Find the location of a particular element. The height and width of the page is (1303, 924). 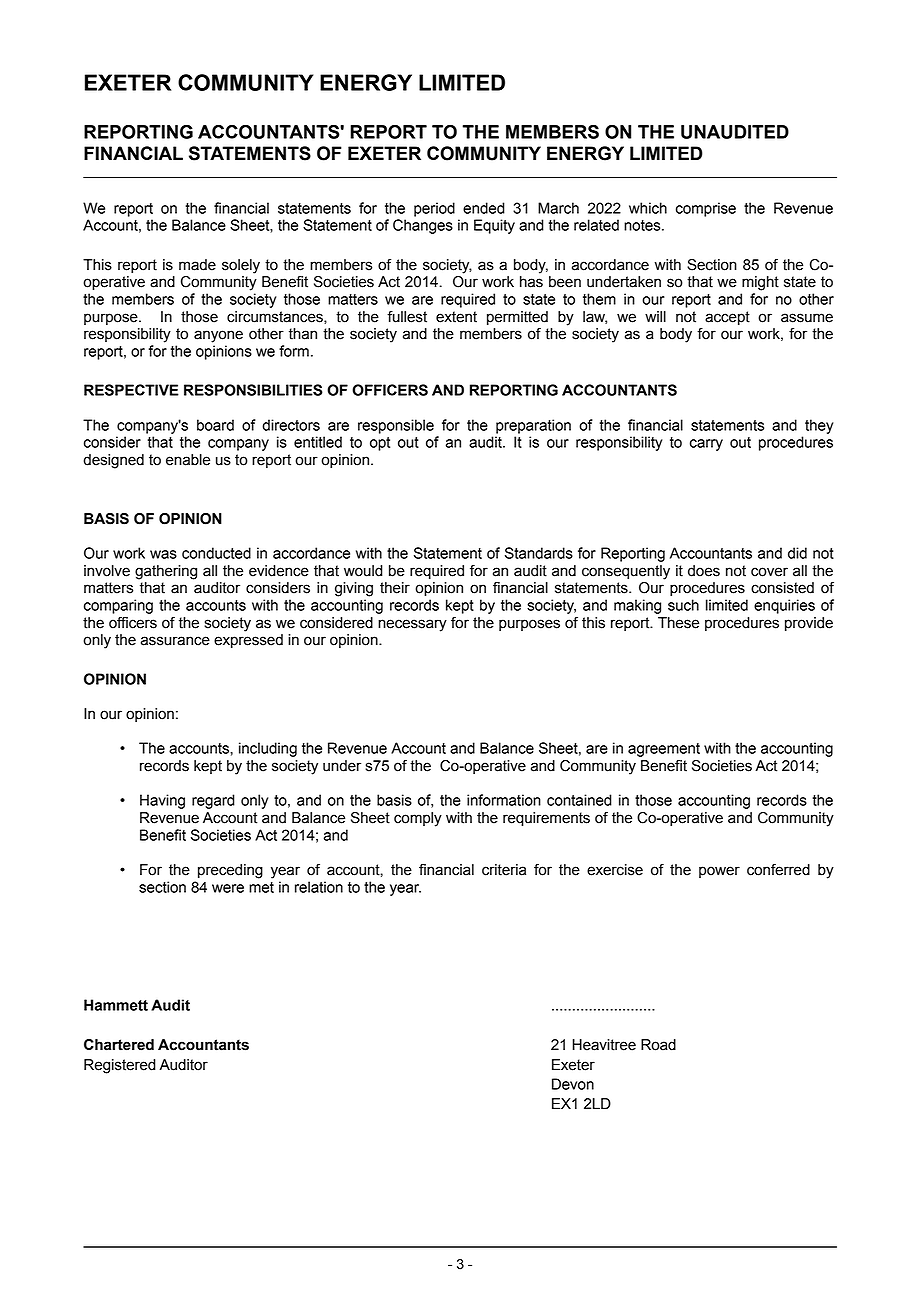

agreement is located at coordinates (664, 750).
